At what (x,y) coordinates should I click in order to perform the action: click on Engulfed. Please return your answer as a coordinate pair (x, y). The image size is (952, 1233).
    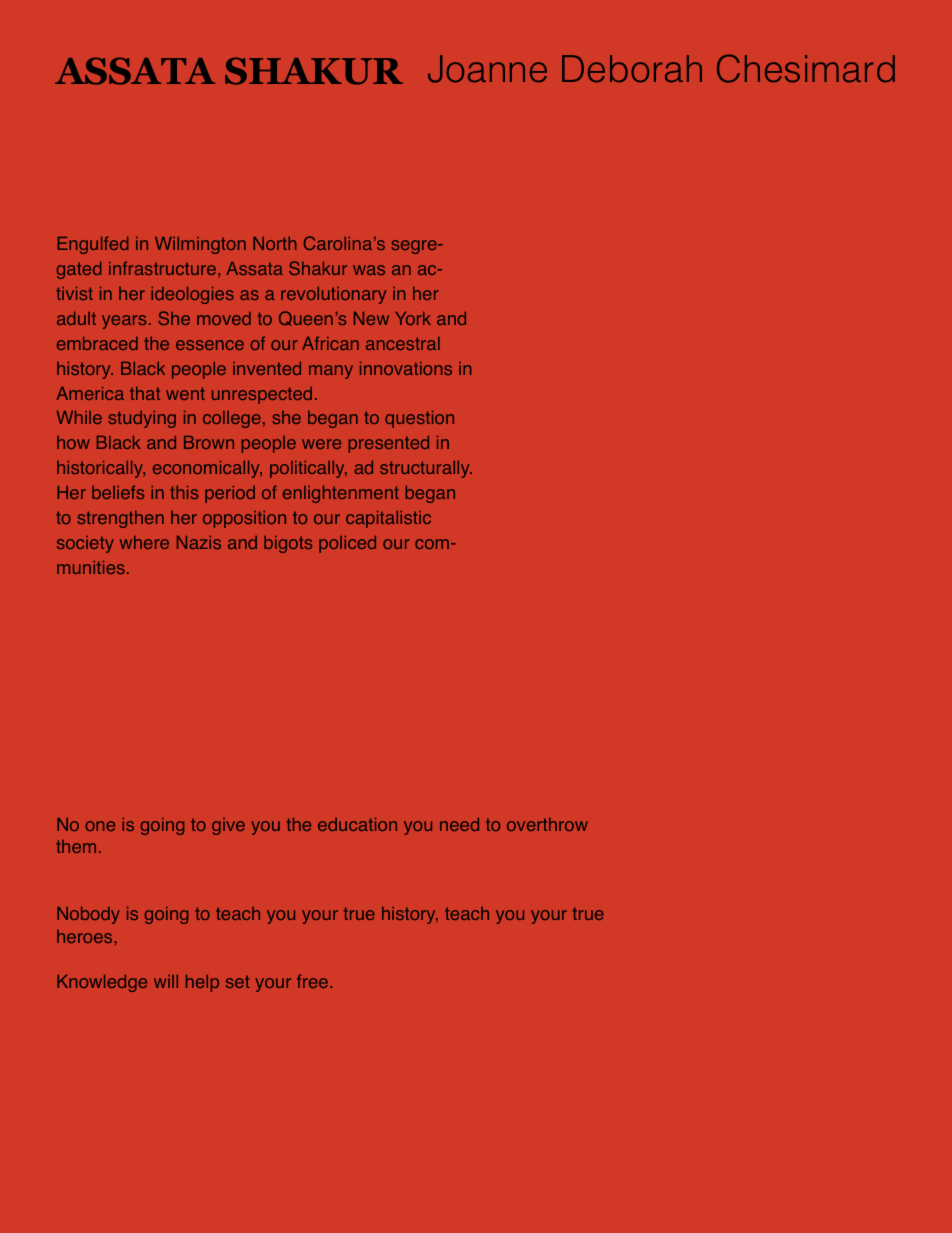
    Looking at the image, I should click on (93, 245).
